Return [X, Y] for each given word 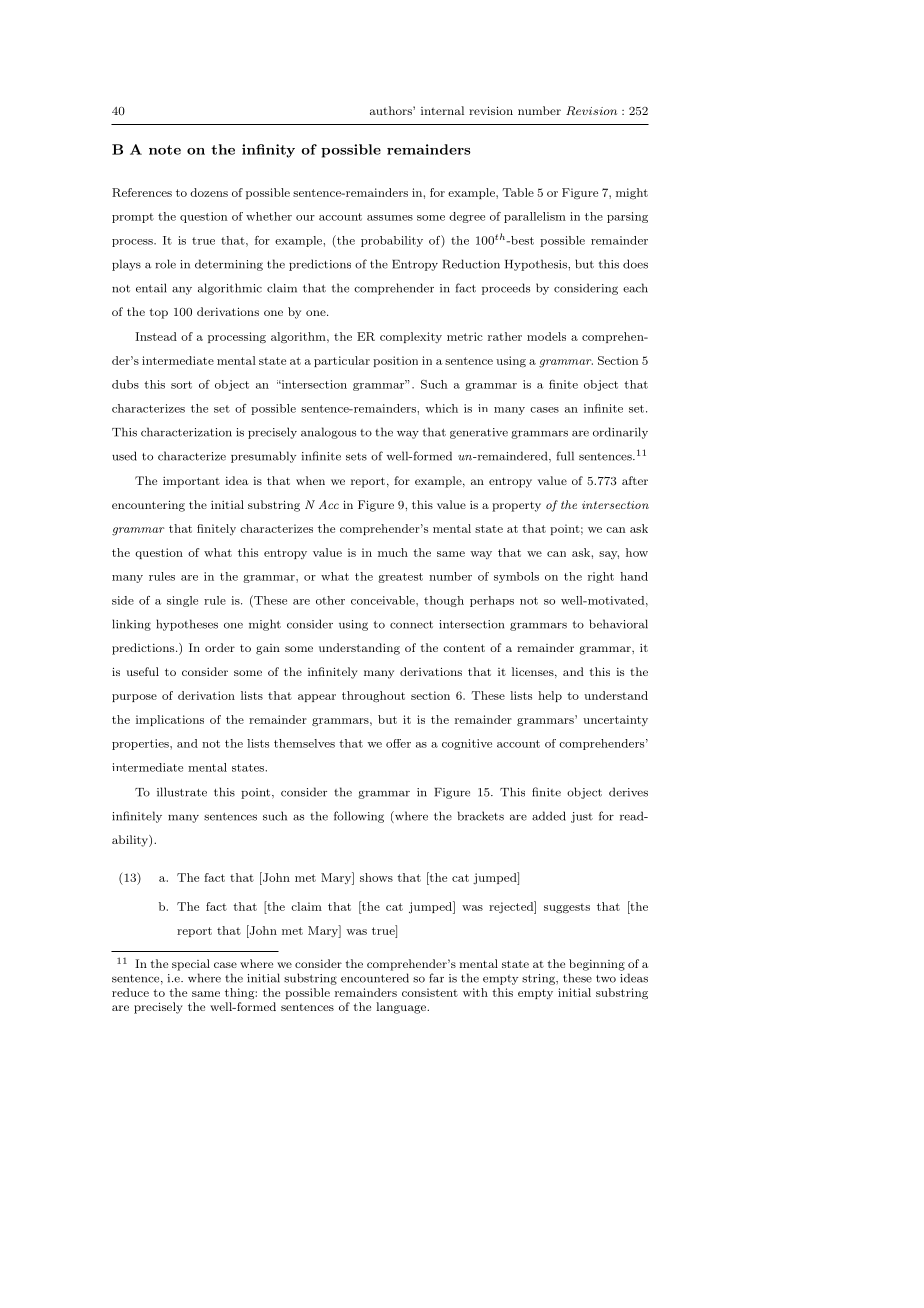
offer [398, 743]
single [182, 601]
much [393, 552]
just [582, 817]
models [546, 336]
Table [518, 192]
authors [392, 110]
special [191, 965]
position [395, 361]
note [165, 150]
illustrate [182, 792]
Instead [156, 336]
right [601, 577]
